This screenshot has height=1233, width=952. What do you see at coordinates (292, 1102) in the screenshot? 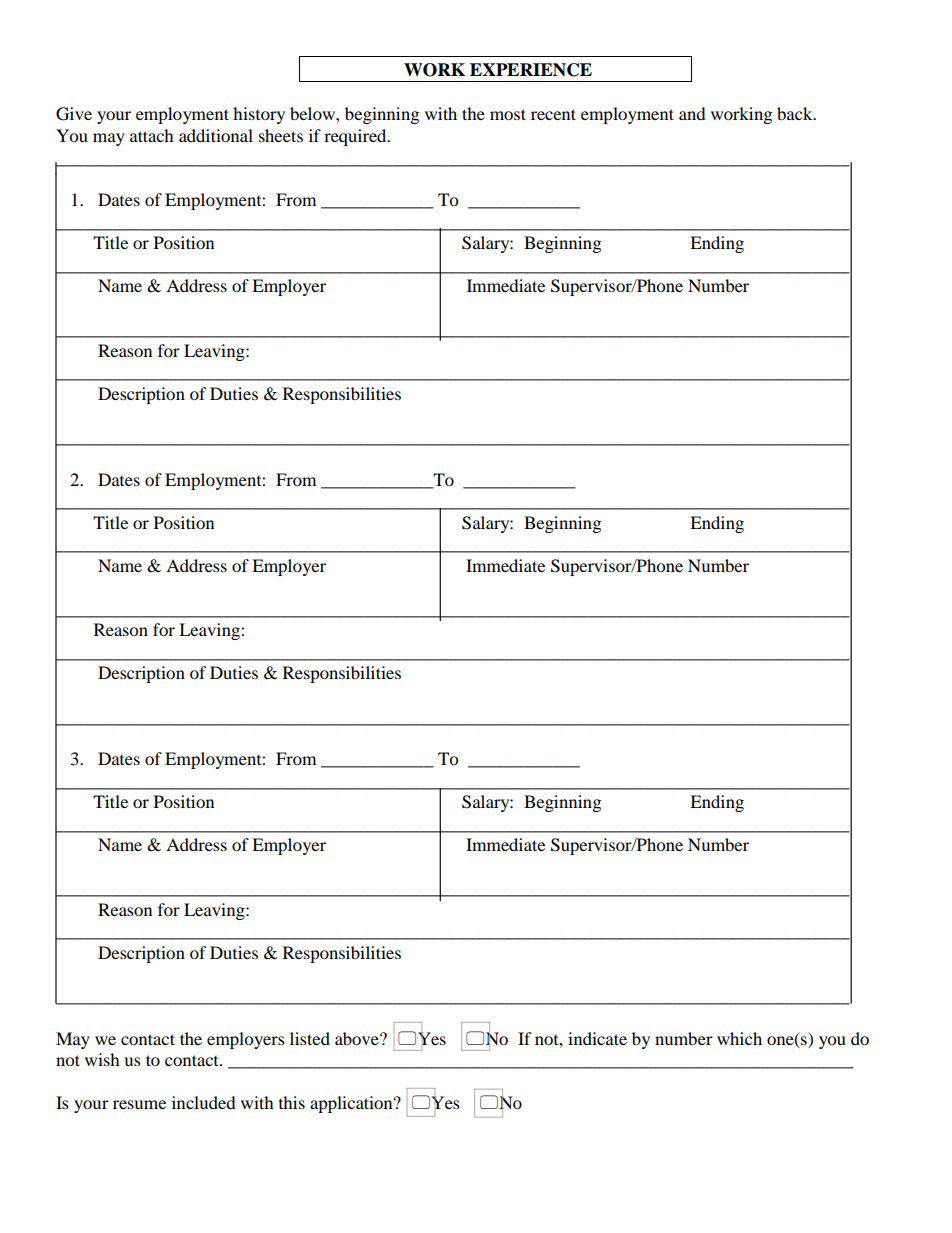
I see `this` at bounding box center [292, 1102].
